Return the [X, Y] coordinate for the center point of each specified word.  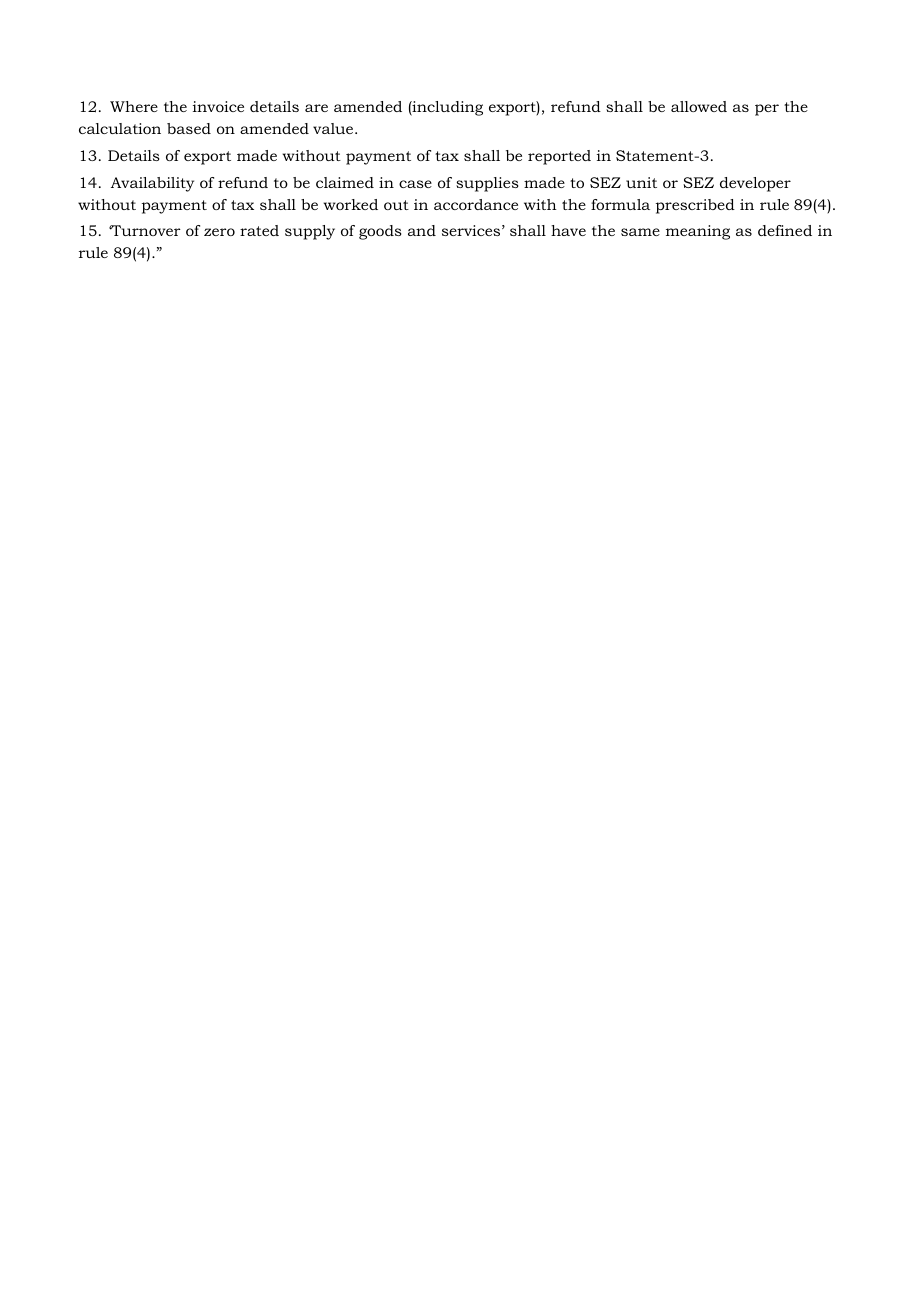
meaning [698, 232]
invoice [218, 106]
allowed [699, 106]
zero [219, 232]
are [316, 108]
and [422, 230]
